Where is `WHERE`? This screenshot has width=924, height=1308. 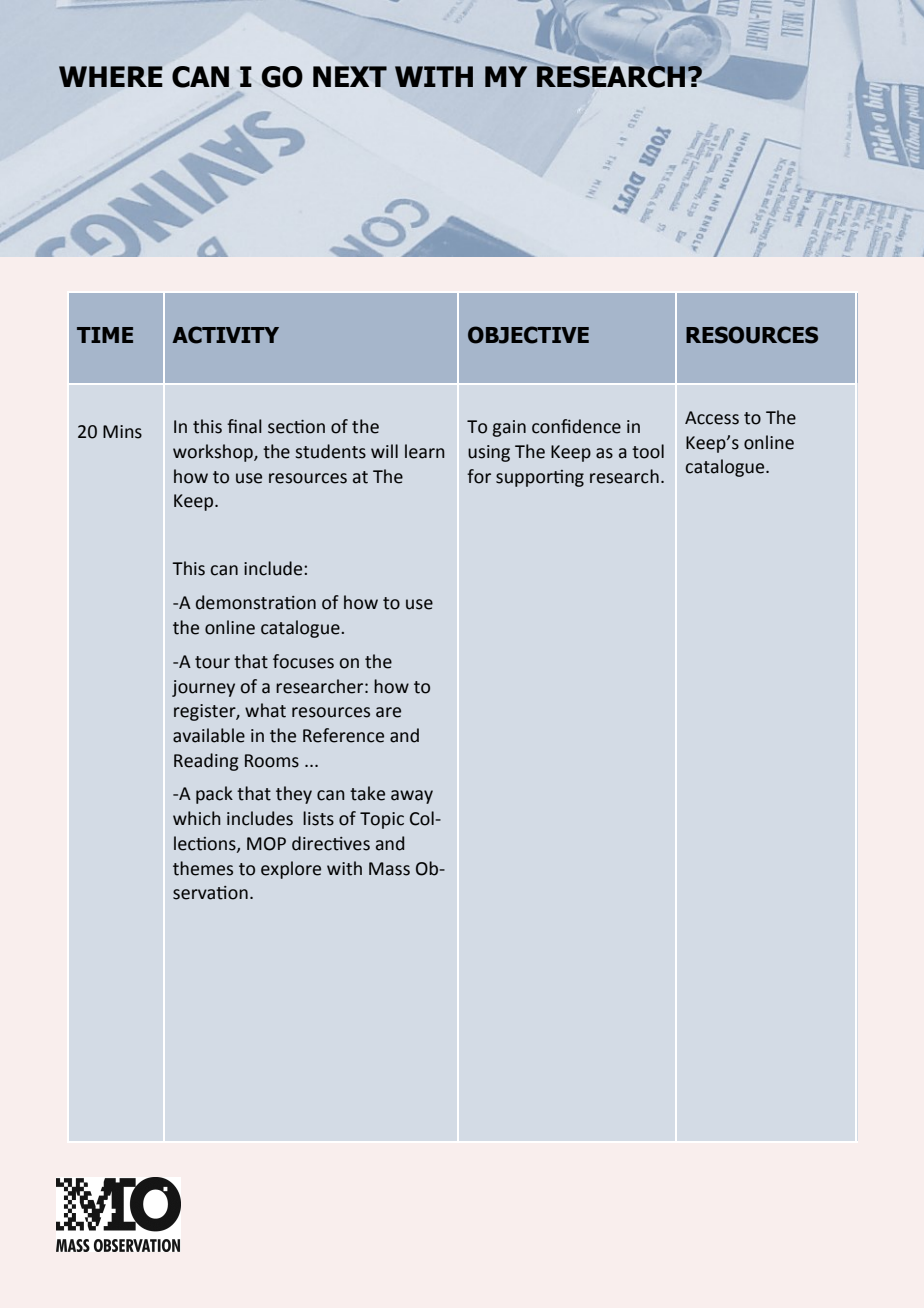 WHERE is located at coordinates (110, 76).
